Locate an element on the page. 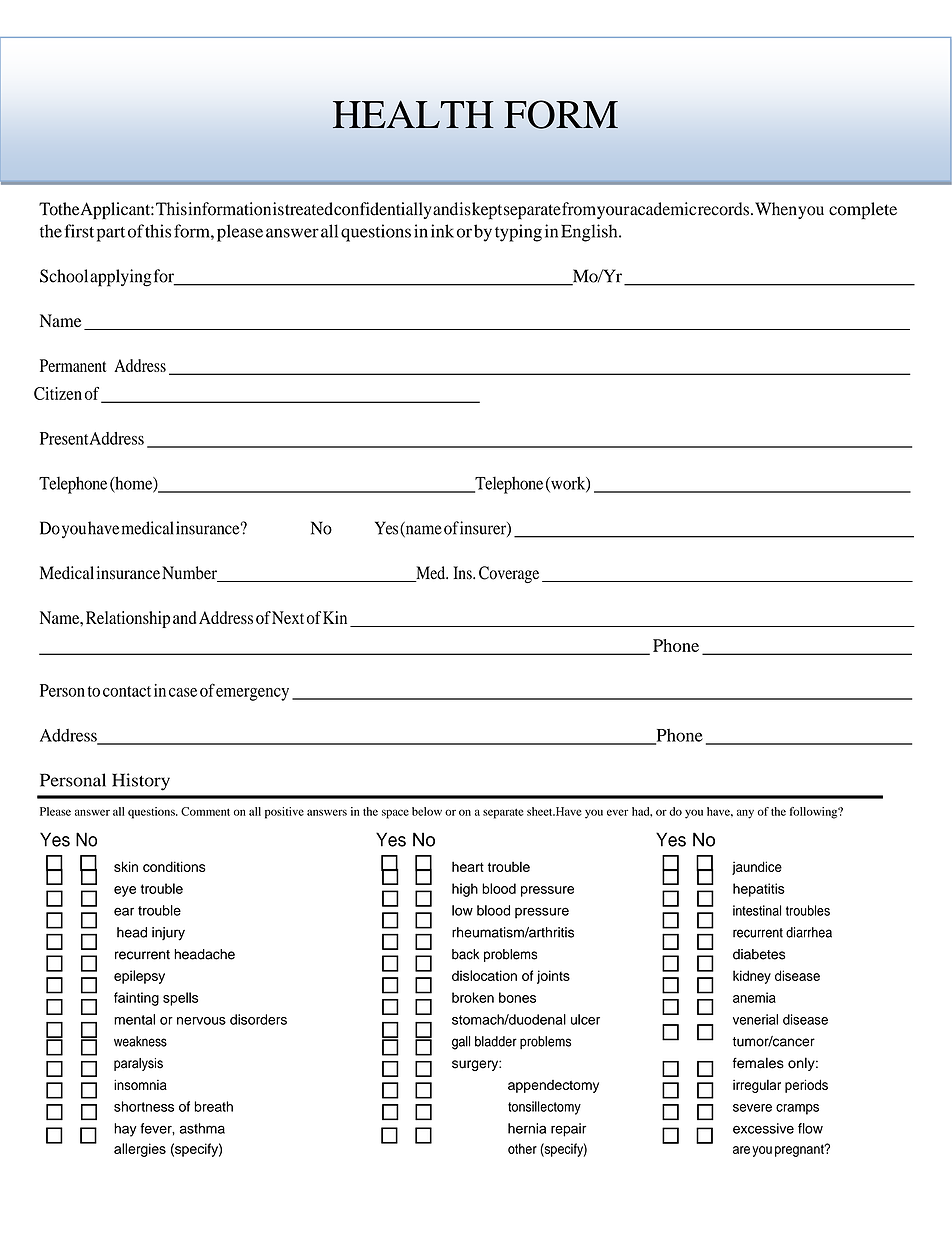 The image size is (952, 1233). any is located at coordinates (745, 814).
